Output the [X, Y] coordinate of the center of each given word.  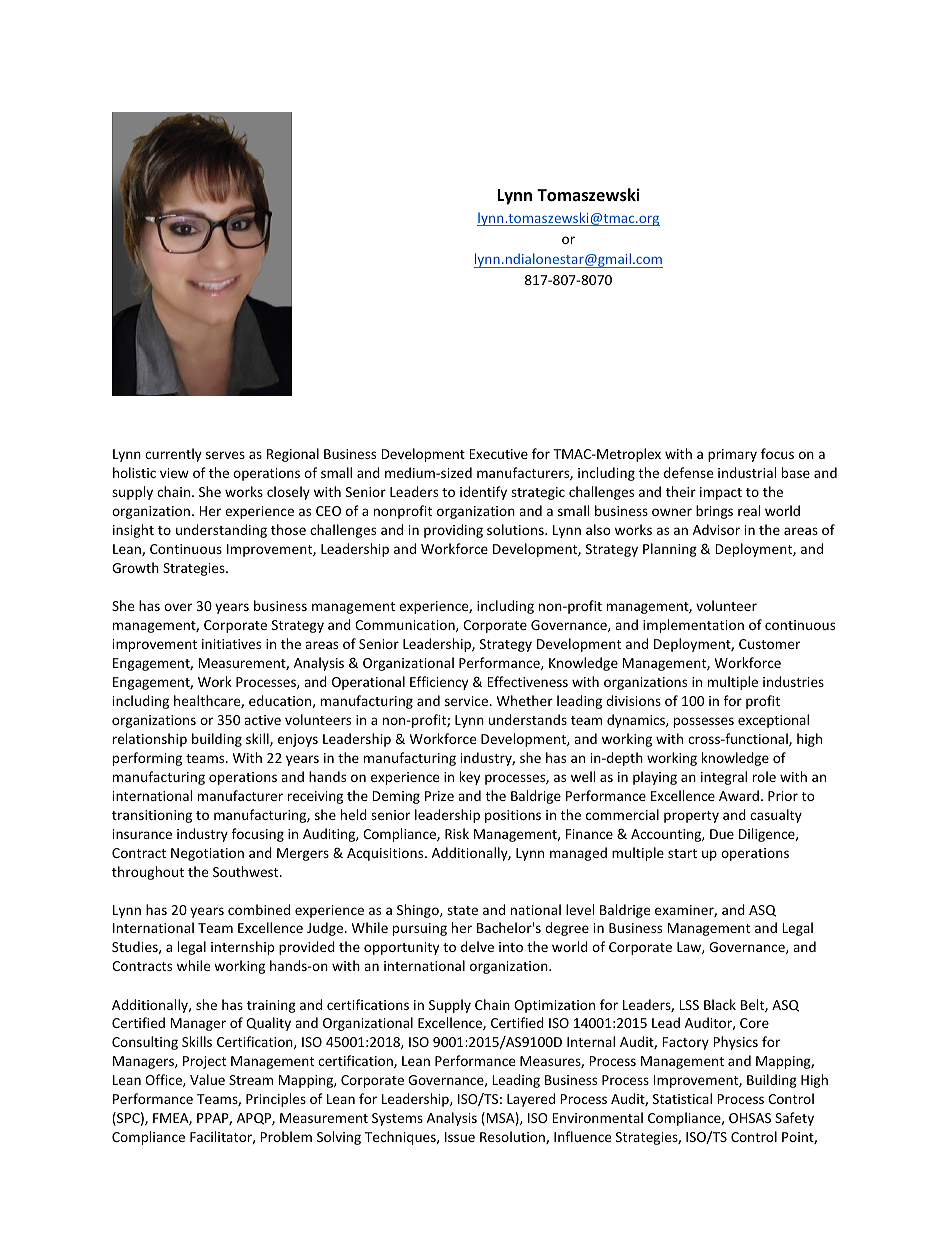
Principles [276, 1100]
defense [688, 472]
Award [739, 795]
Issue [460, 1137]
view [174, 473]
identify [483, 493]
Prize [439, 796]
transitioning [152, 816]
